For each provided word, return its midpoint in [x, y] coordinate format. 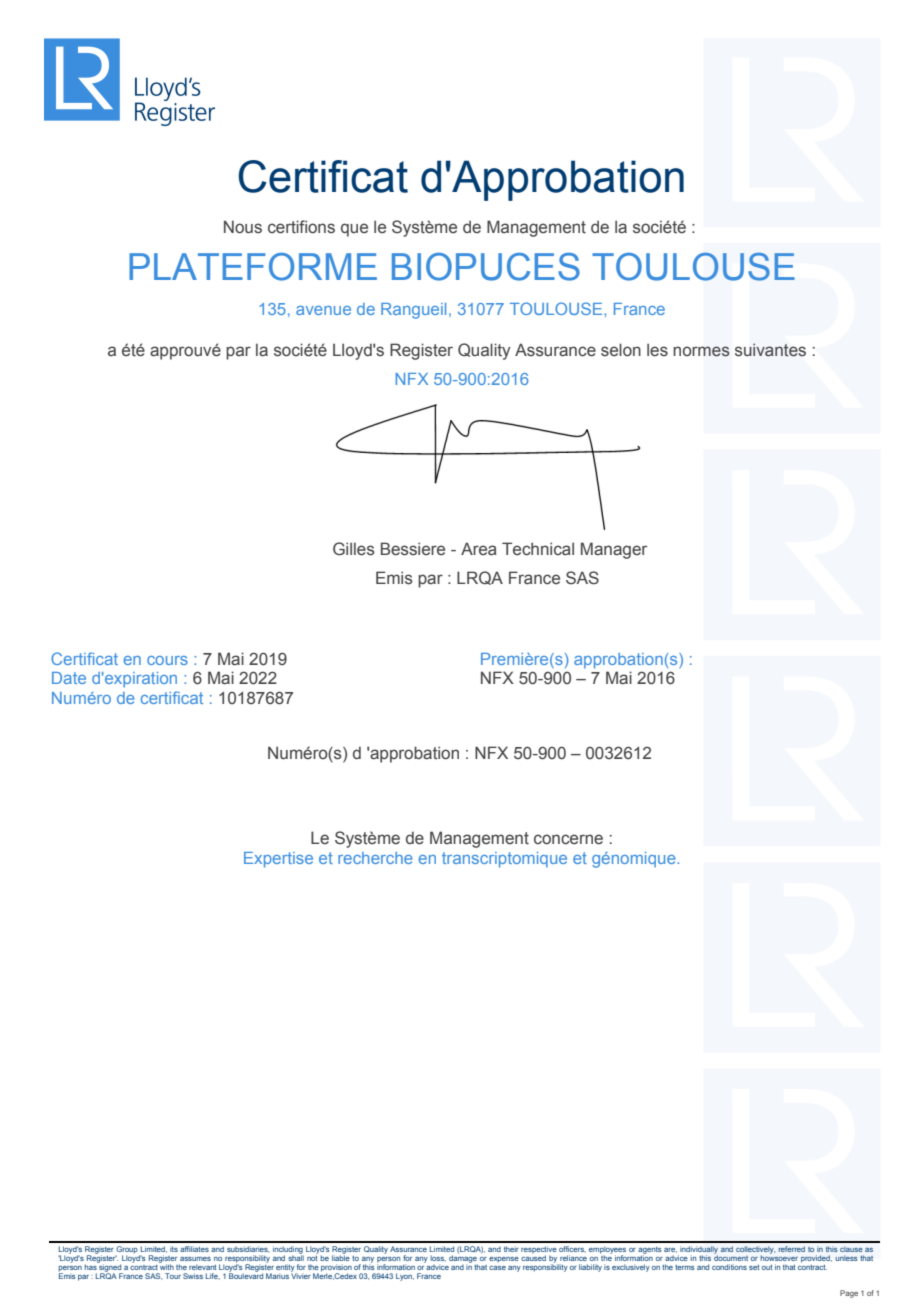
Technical [538, 549]
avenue [323, 310]
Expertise [278, 860]
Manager [614, 550]
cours [167, 660]
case [497, 1267]
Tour [173, 1276]
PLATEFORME [253, 267]
